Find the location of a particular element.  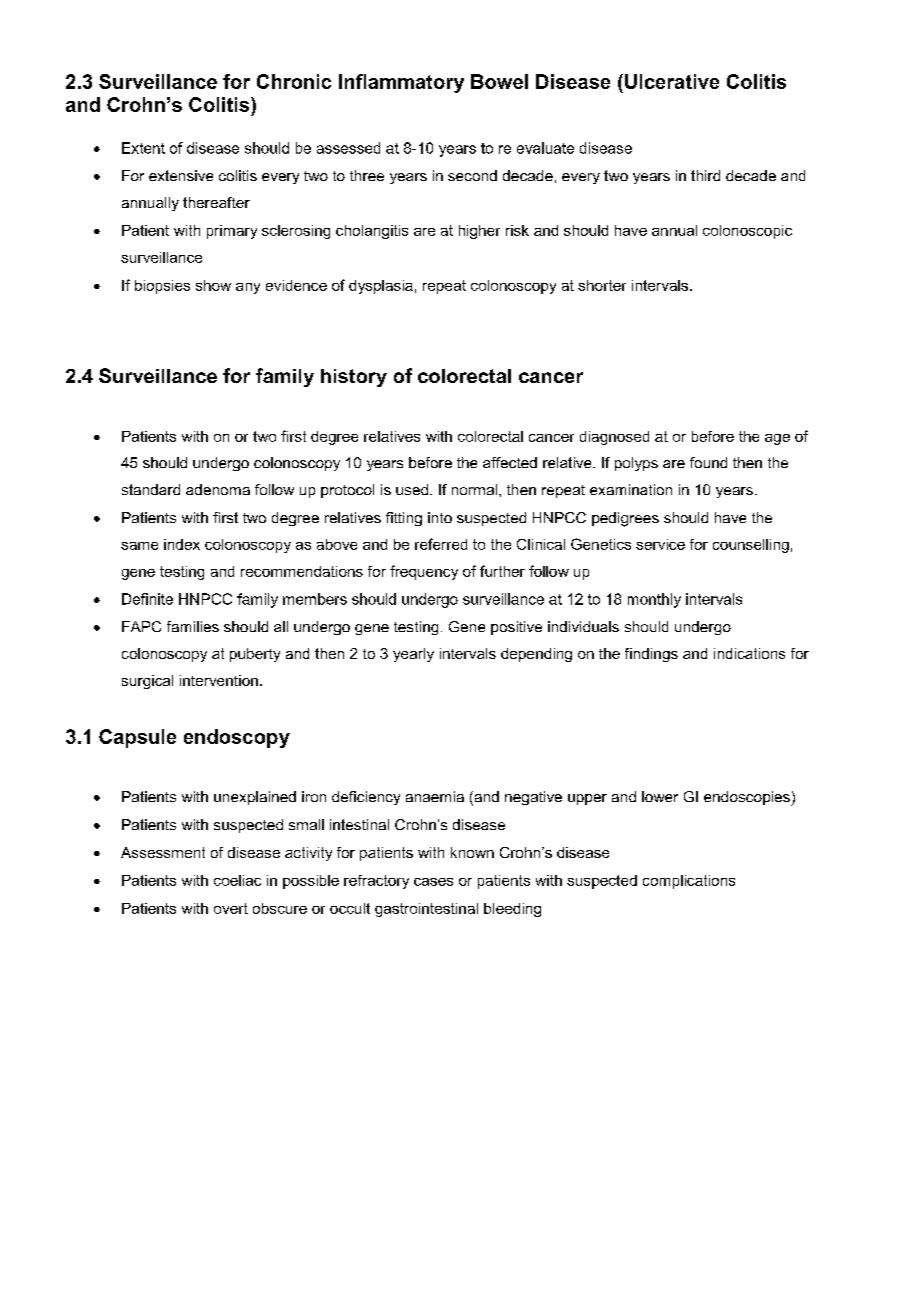

found is located at coordinates (708, 462).
